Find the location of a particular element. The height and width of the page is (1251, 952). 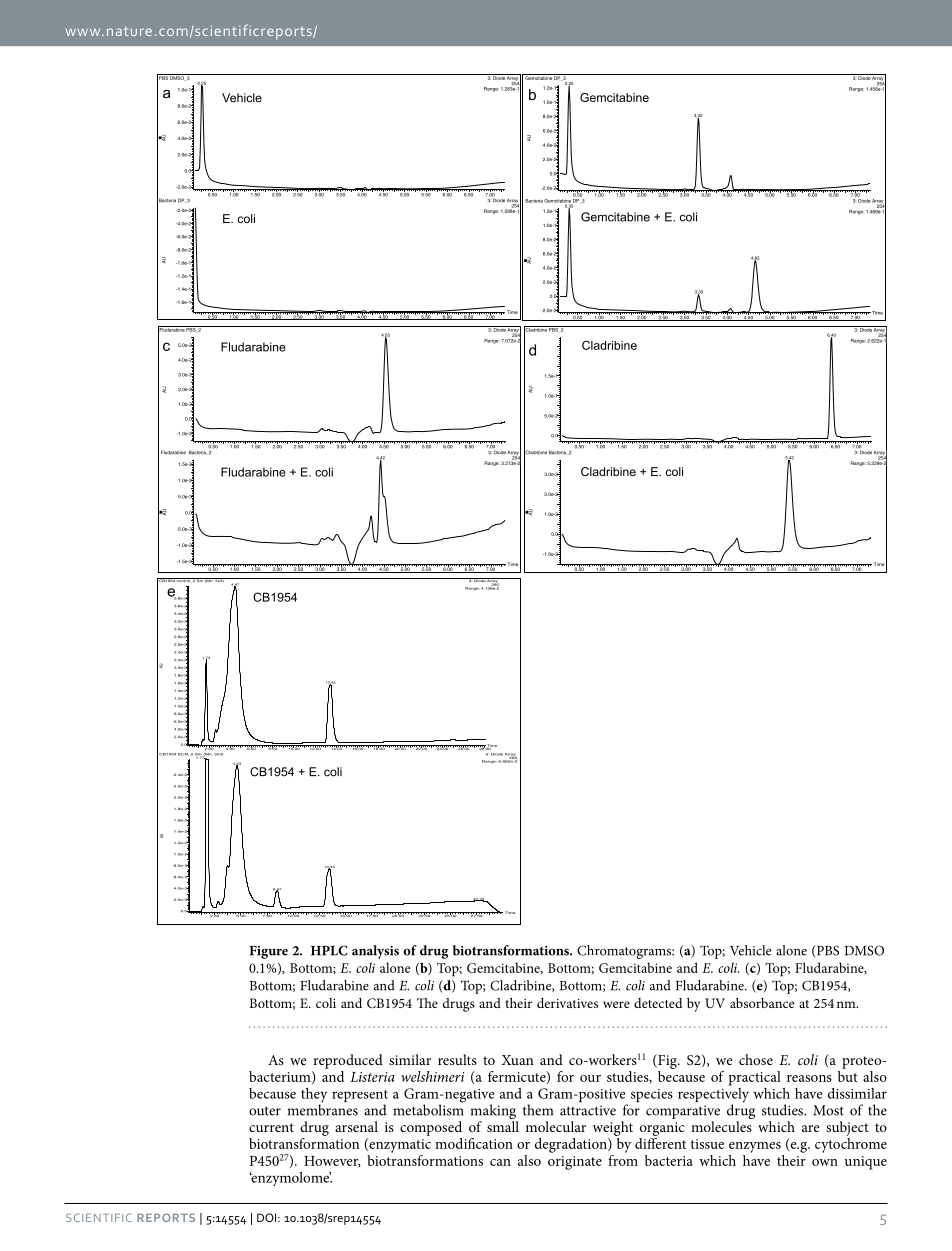

derivatives is located at coordinates (567, 1003).
